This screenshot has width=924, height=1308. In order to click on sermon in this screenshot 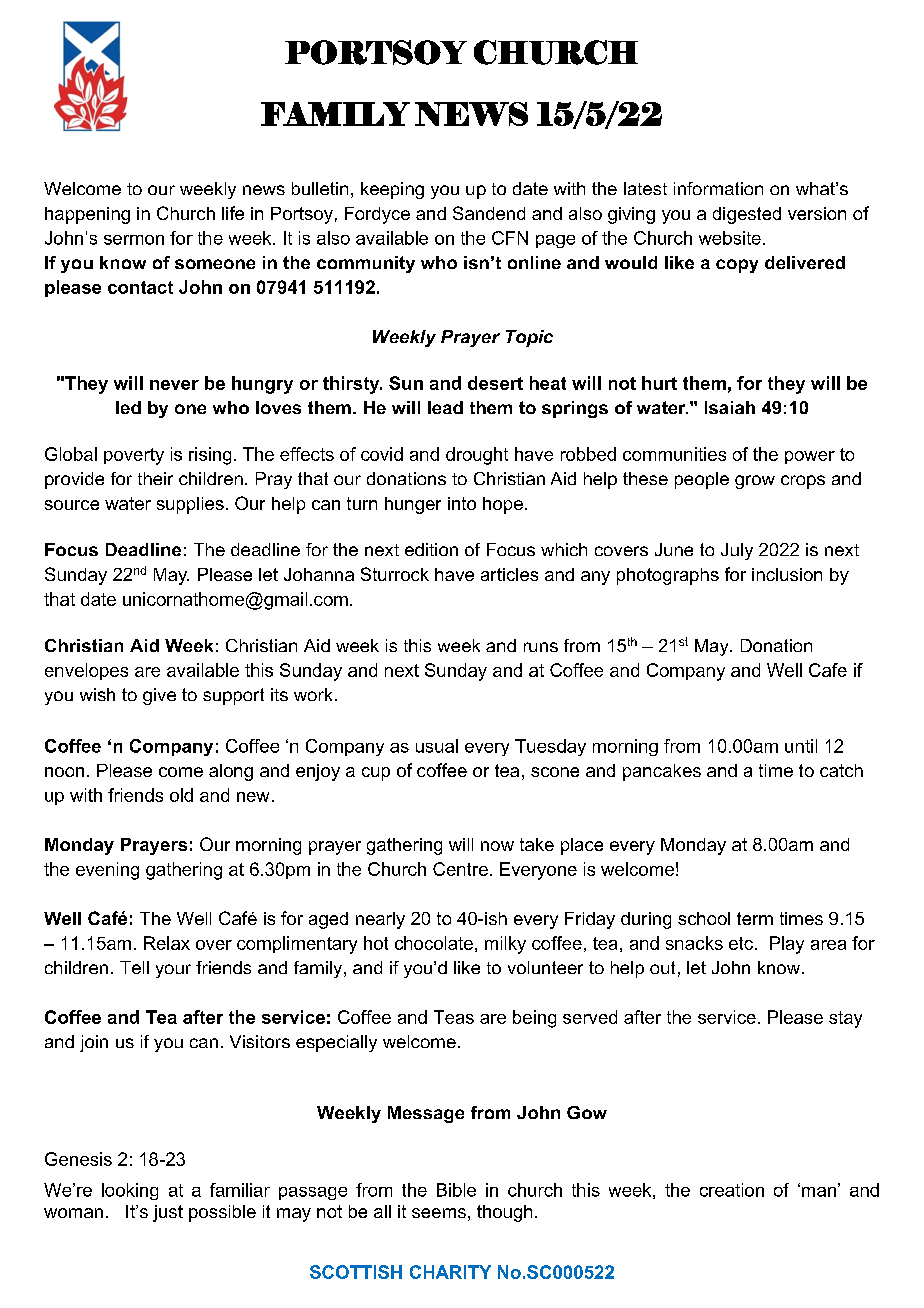, I will do `click(134, 240)`.
